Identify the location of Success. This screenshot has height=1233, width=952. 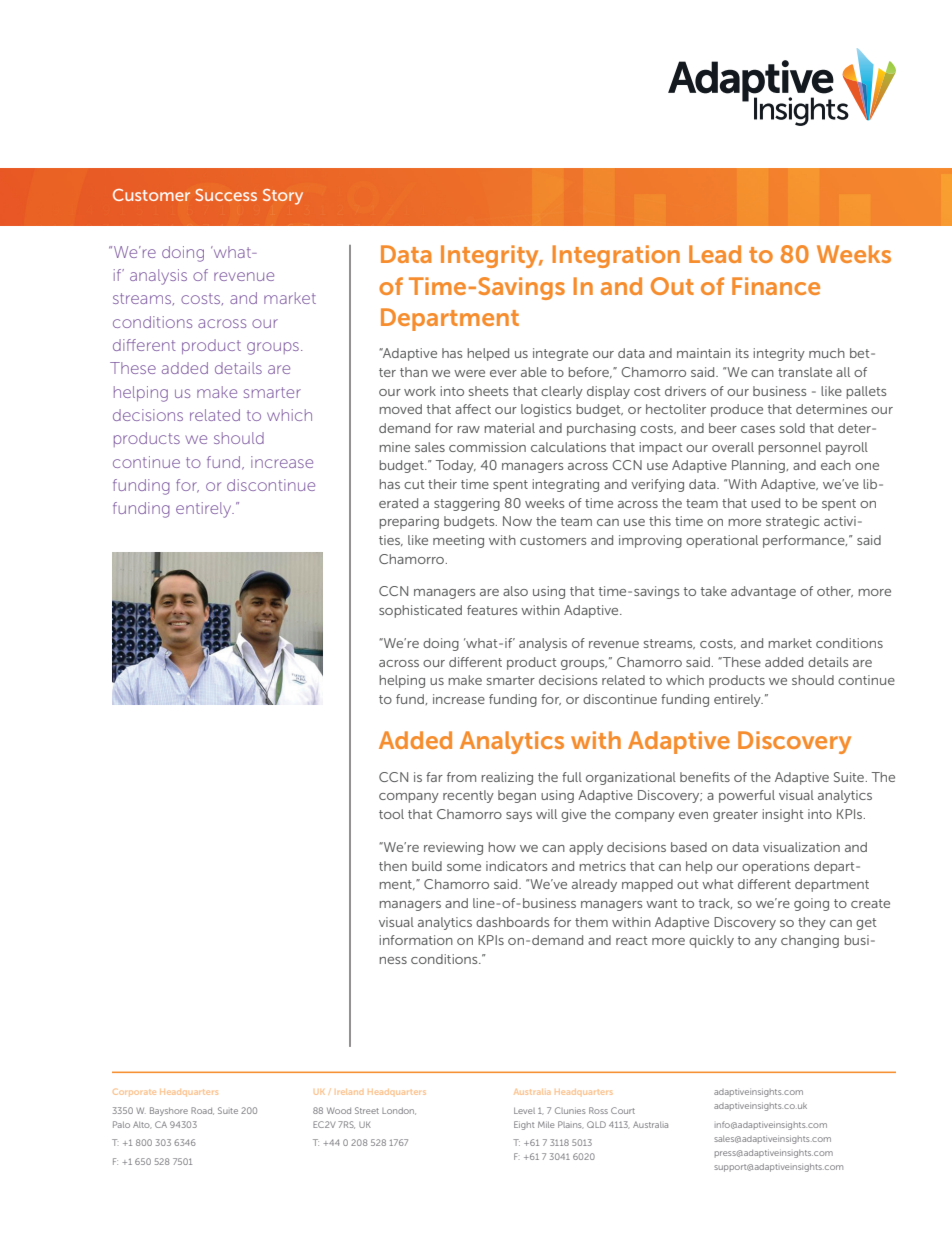
(226, 195).
